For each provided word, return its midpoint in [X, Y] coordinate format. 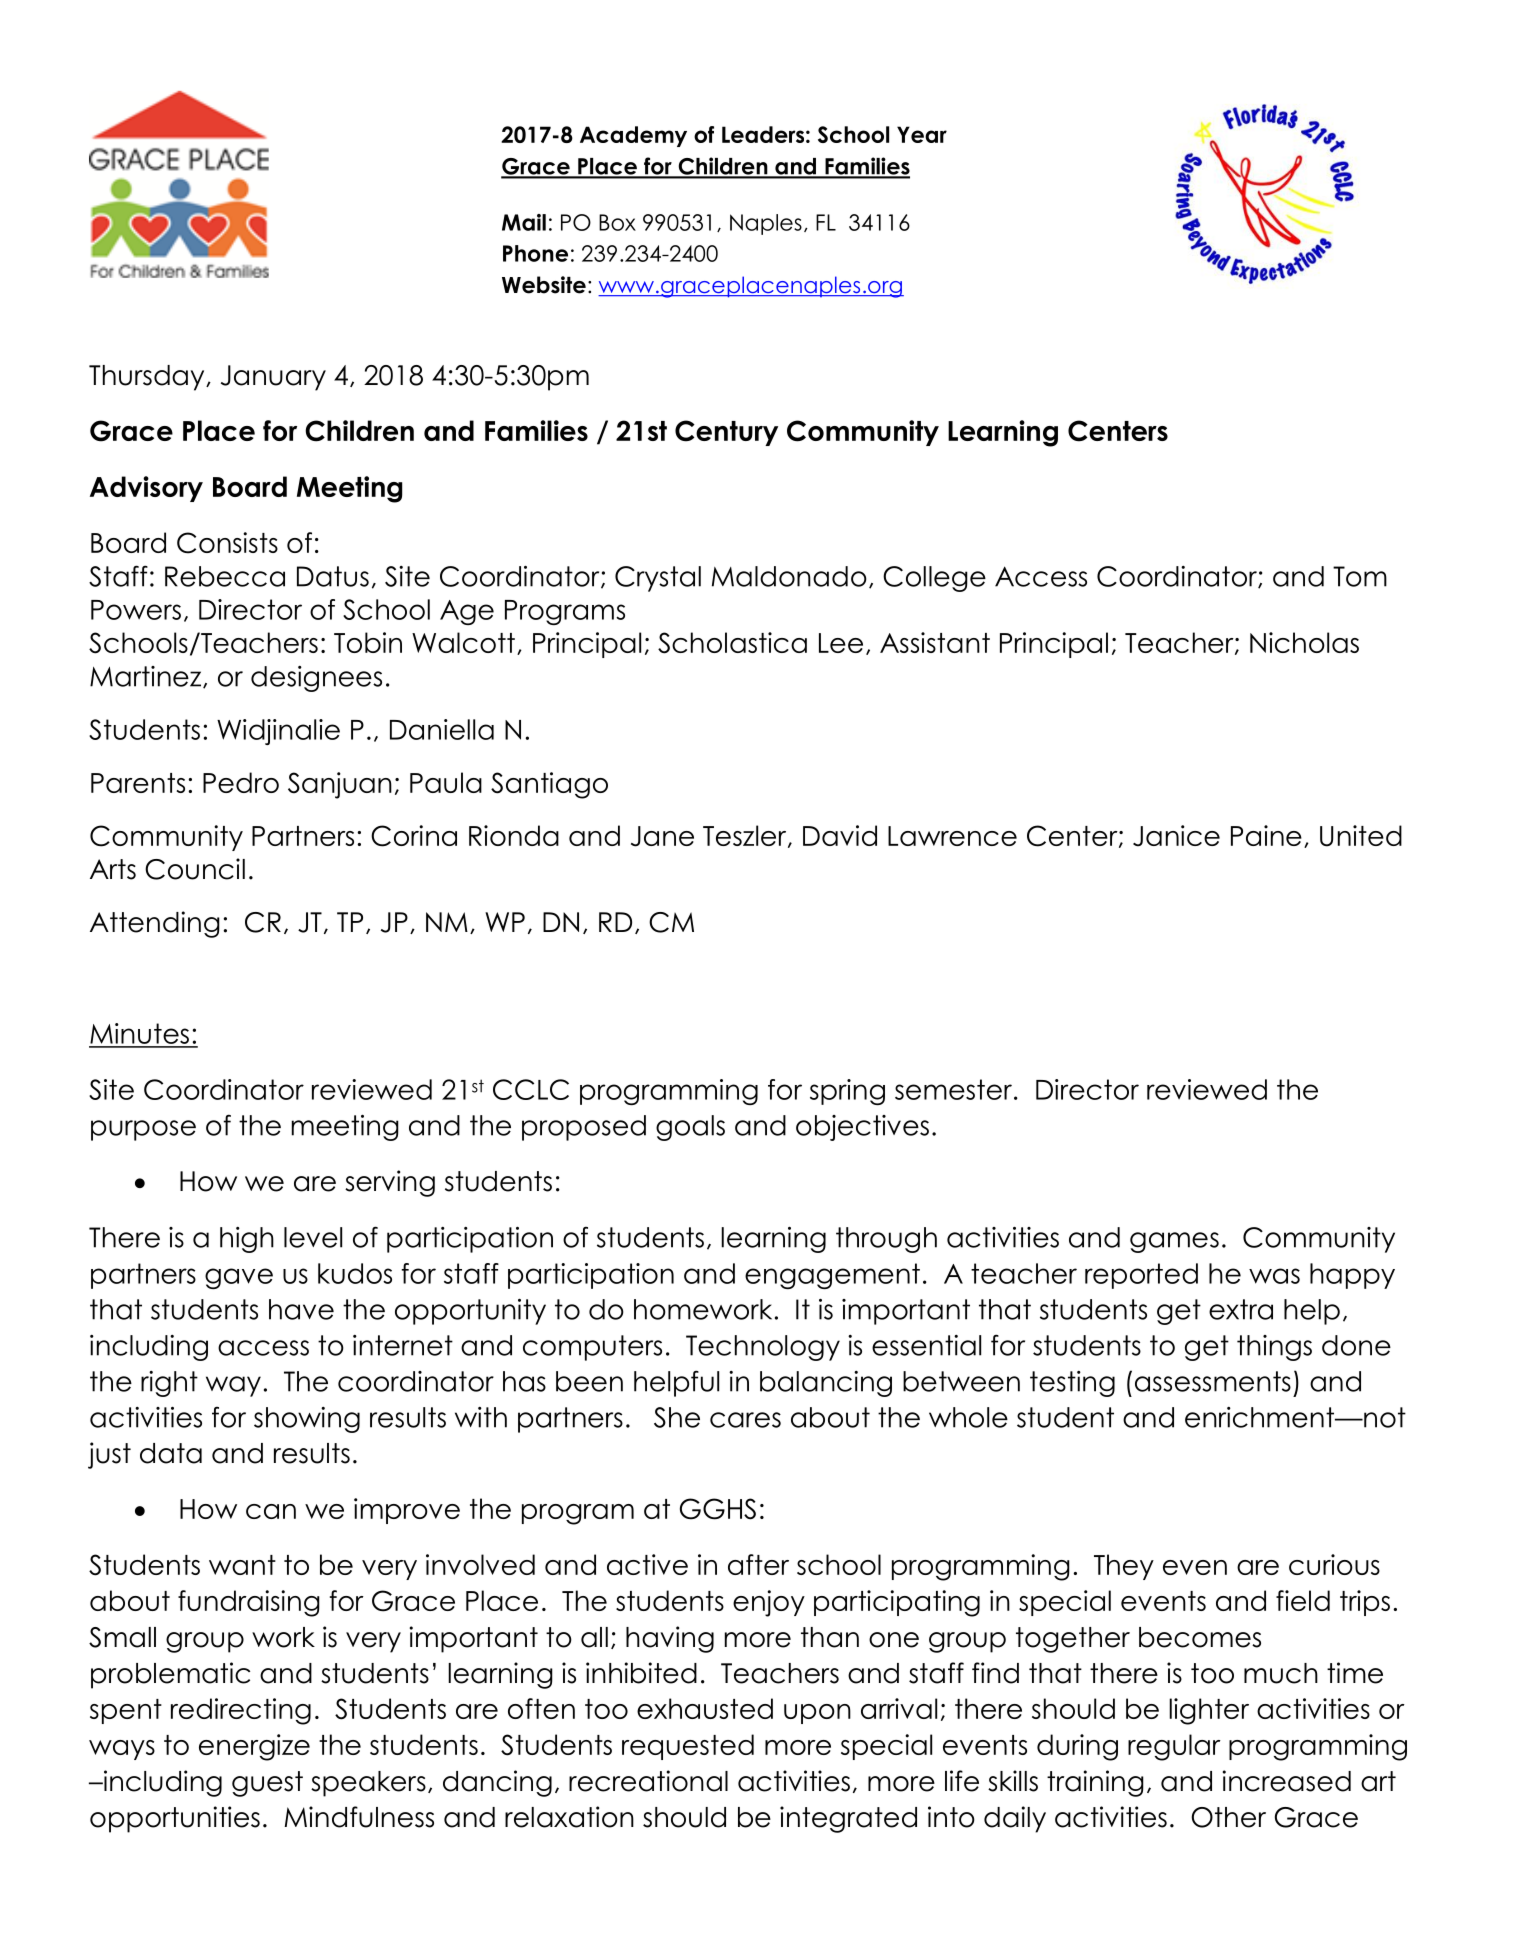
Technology [763, 1348]
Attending [155, 924]
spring [847, 1092]
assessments [1213, 1381]
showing [307, 1420]
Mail [524, 222]
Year [922, 134]
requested [688, 1747]
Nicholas [1304, 642]
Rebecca [225, 576]
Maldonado [789, 576]
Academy [633, 136]
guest [267, 1784]
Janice [1176, 836]
